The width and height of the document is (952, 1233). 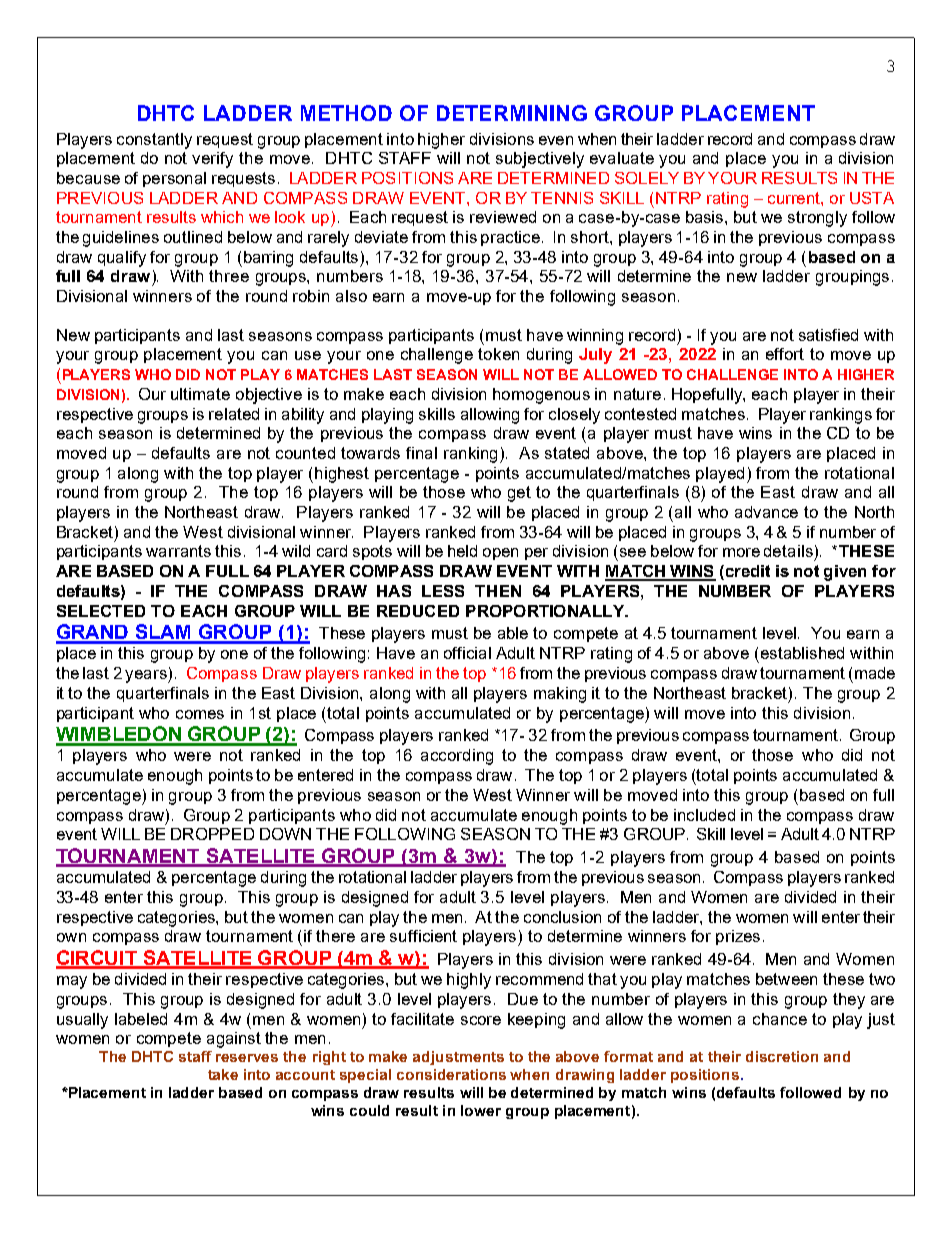 I want to click on DETERMINING, so click(x=512, y=113).
